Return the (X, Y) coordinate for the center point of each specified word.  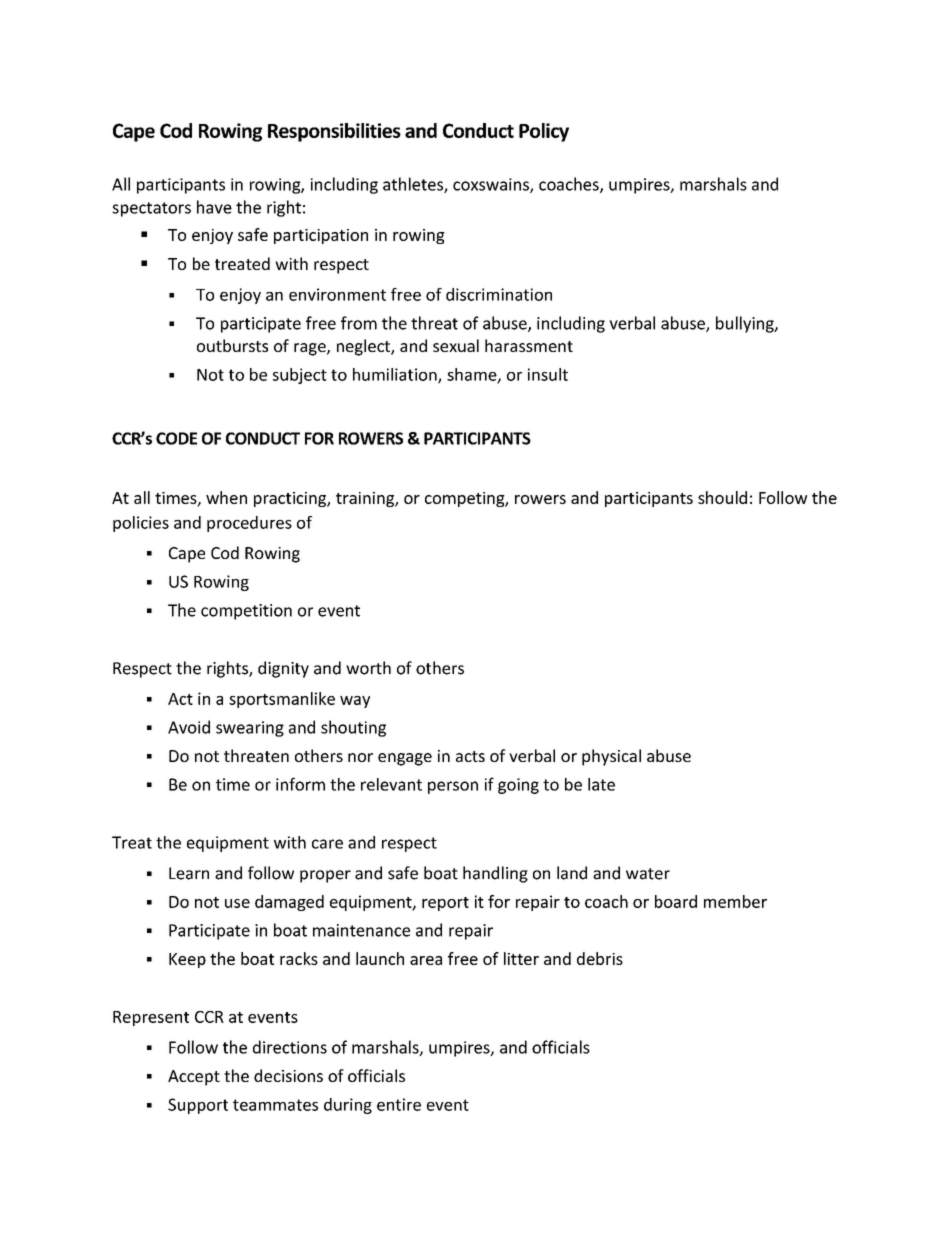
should (722, 497)
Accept (194, 1078)
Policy (544, 132)
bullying (746, 324)
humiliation (396, 375)
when (226, 497)
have (214, 207)
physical (611, 757)
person (453, 787)
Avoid (189, 727)
